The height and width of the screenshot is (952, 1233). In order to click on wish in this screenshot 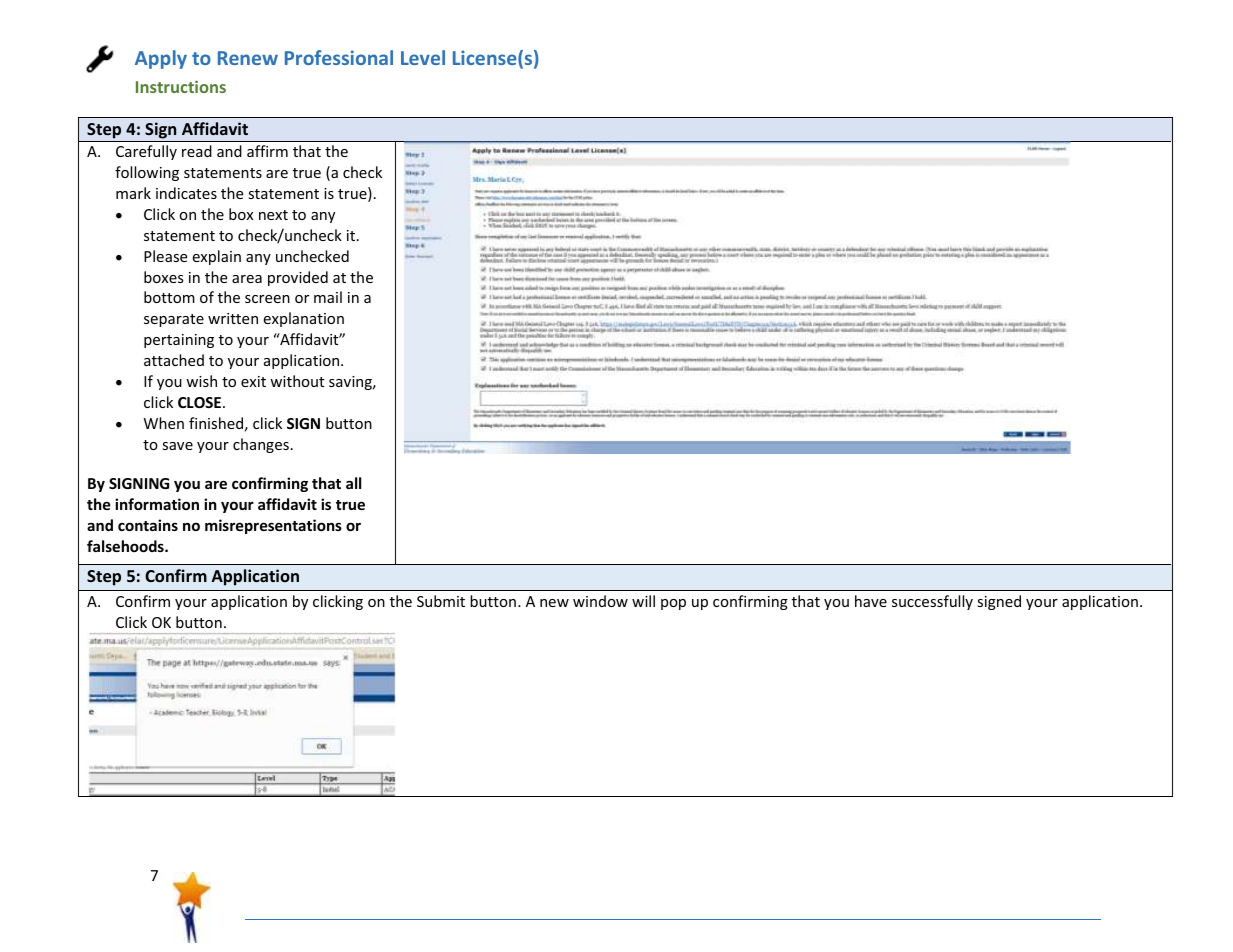, I will do `click(201, 381)`.
